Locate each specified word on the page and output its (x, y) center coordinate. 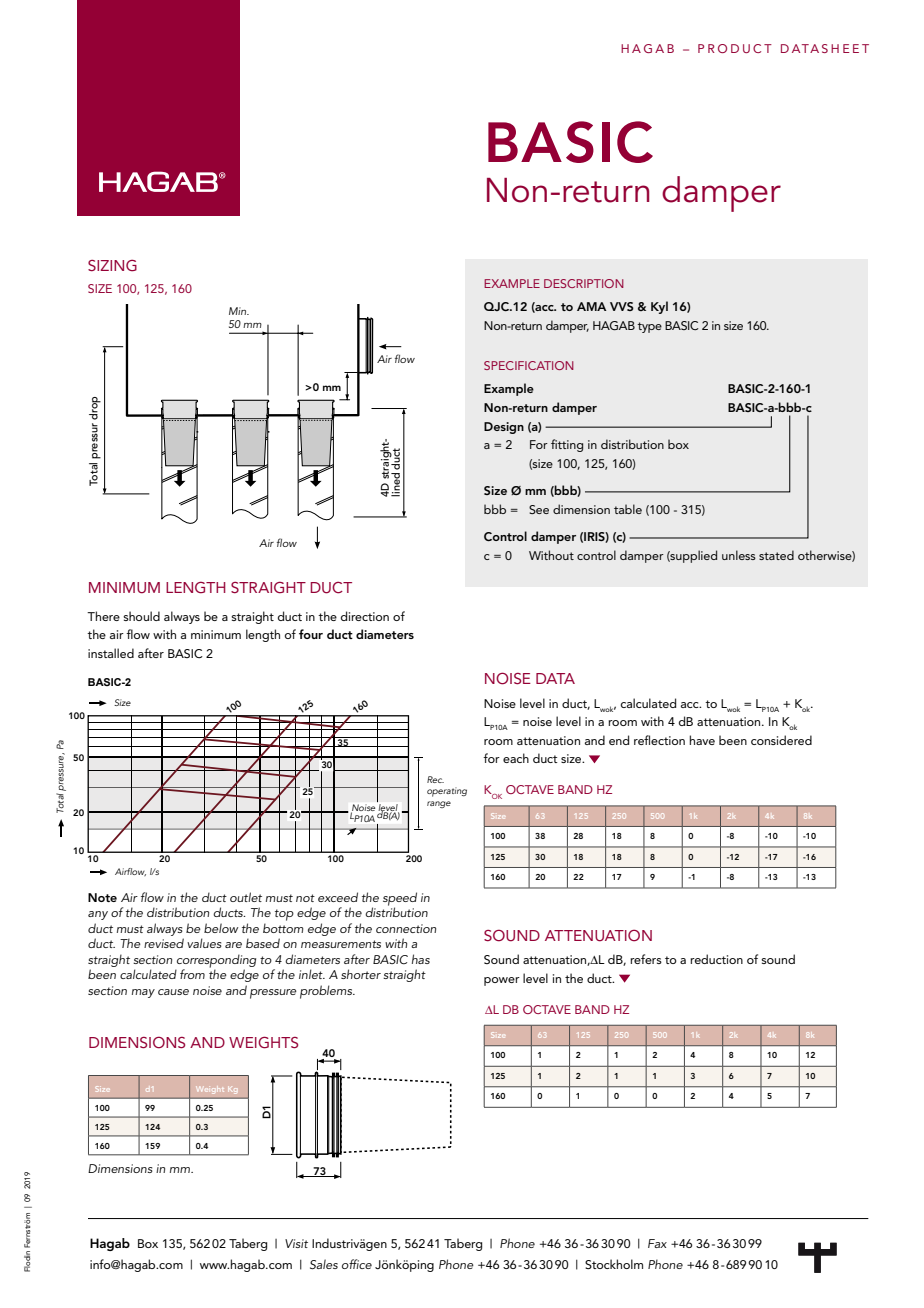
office (357, 1264)
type (649, 327)
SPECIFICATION (529, 365)
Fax (657, 1243)
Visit (296, 1243)
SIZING (112, 265)
